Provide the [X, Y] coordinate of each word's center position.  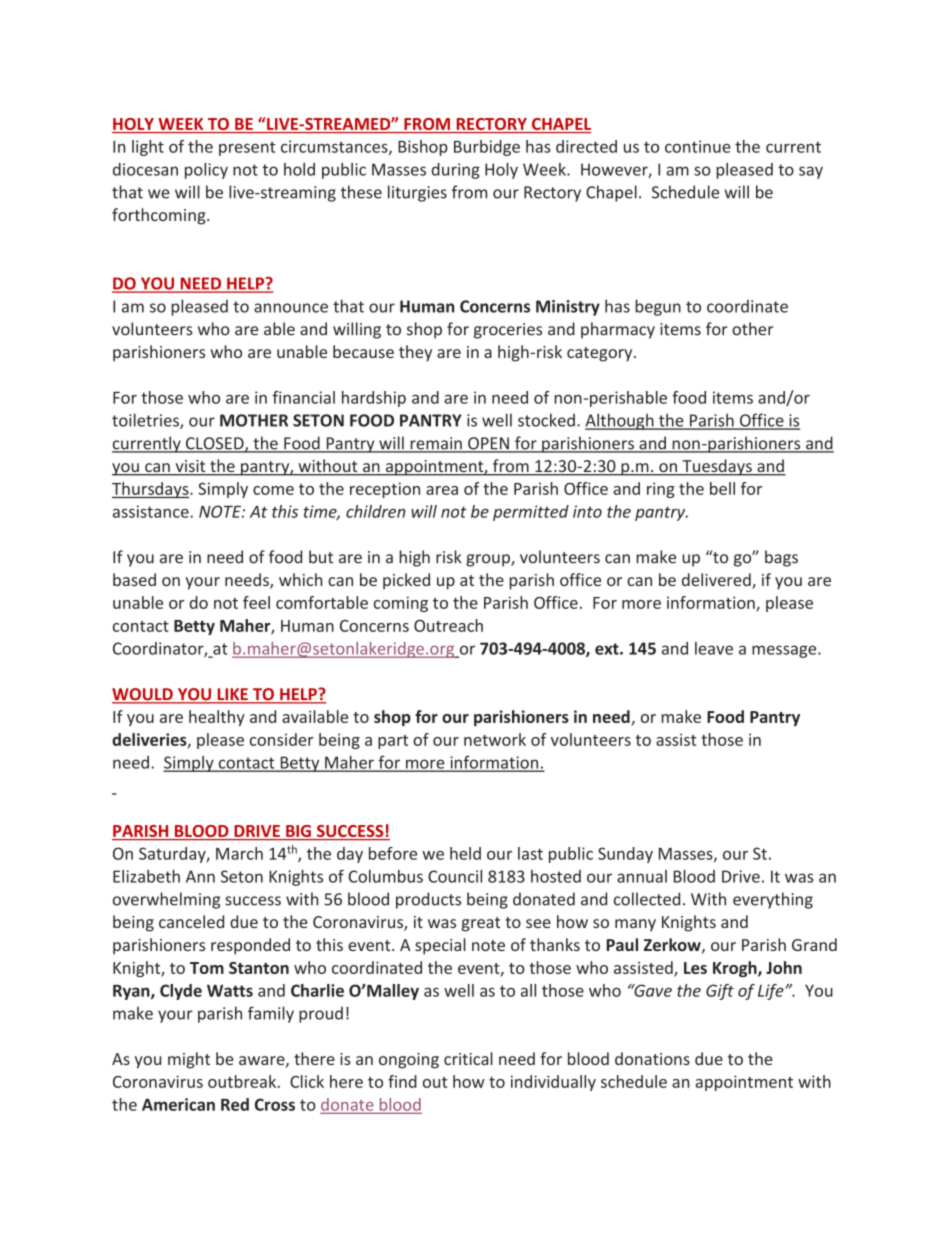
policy [206, 171]
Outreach [448, 625]
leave [714, 648]
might [189, 1060]
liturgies [417, 193]
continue [698, 146]
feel [256, 602]
